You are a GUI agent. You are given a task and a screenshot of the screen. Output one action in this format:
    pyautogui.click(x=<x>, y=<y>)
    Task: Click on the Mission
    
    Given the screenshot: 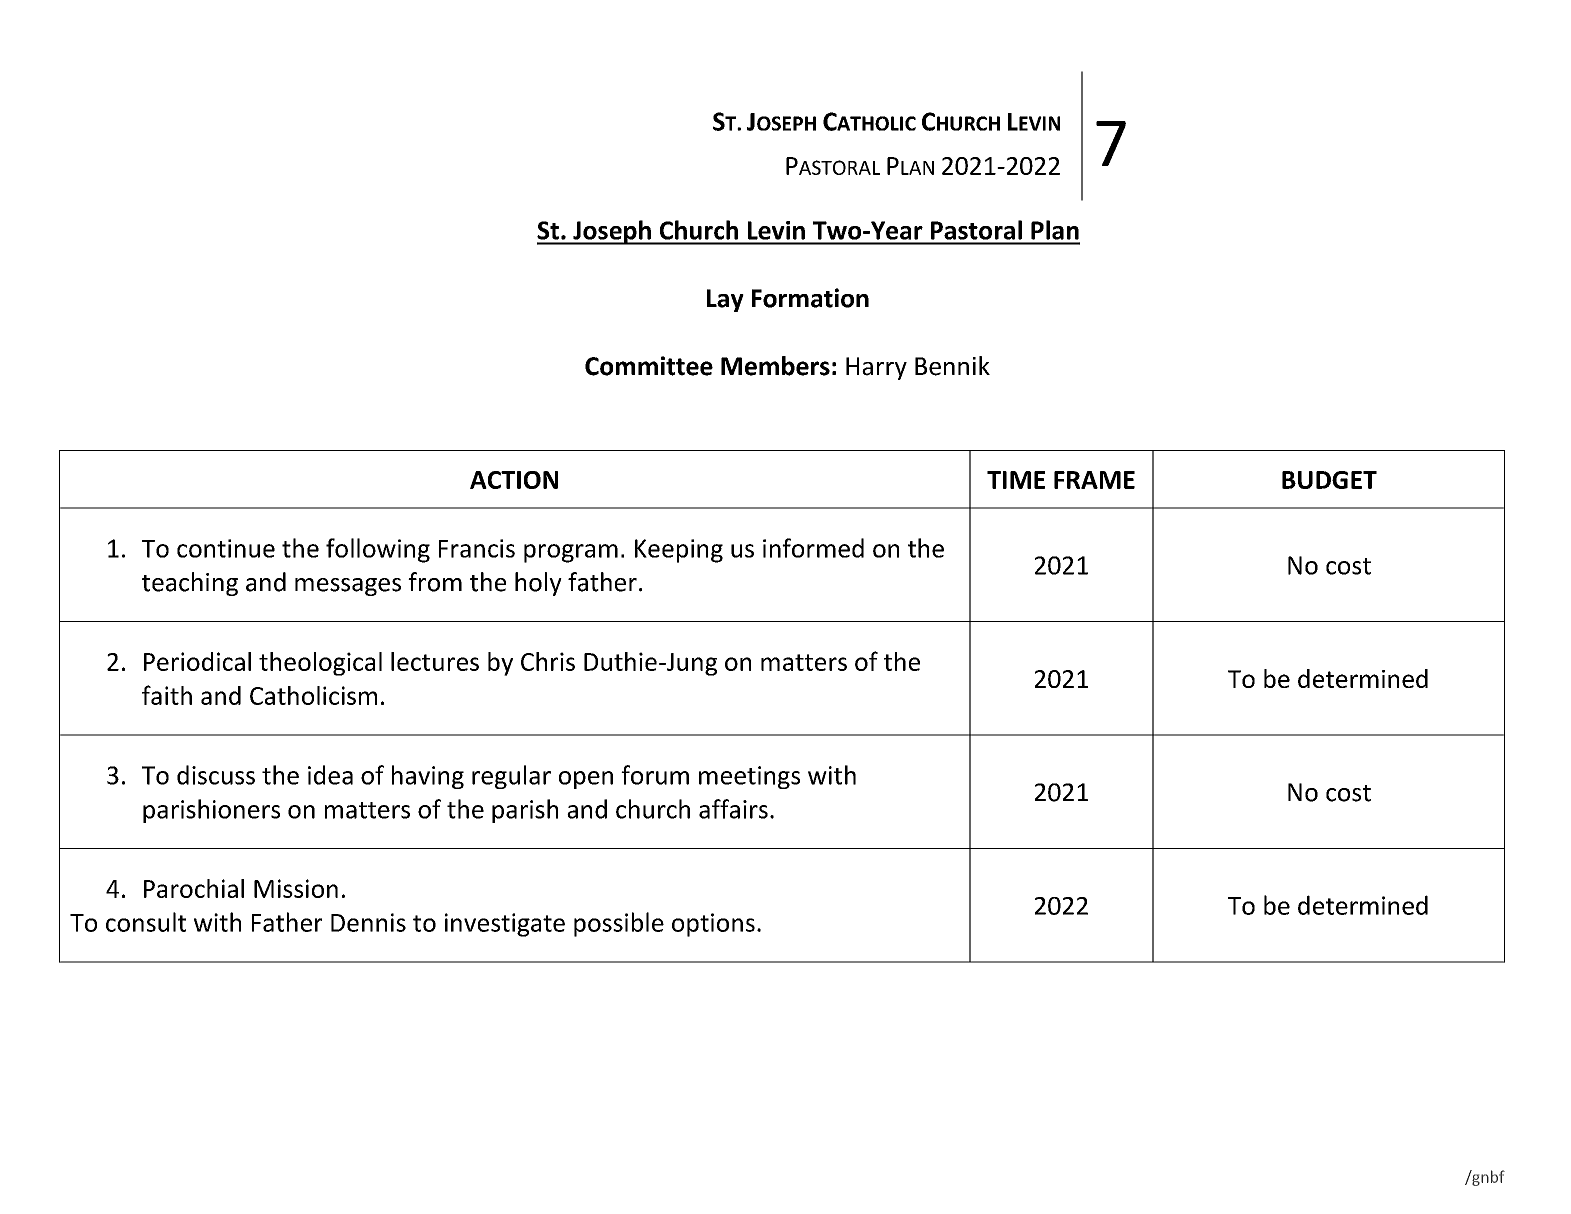 What is the action you would take?
    pyautogui.click(x=296, y=888)
